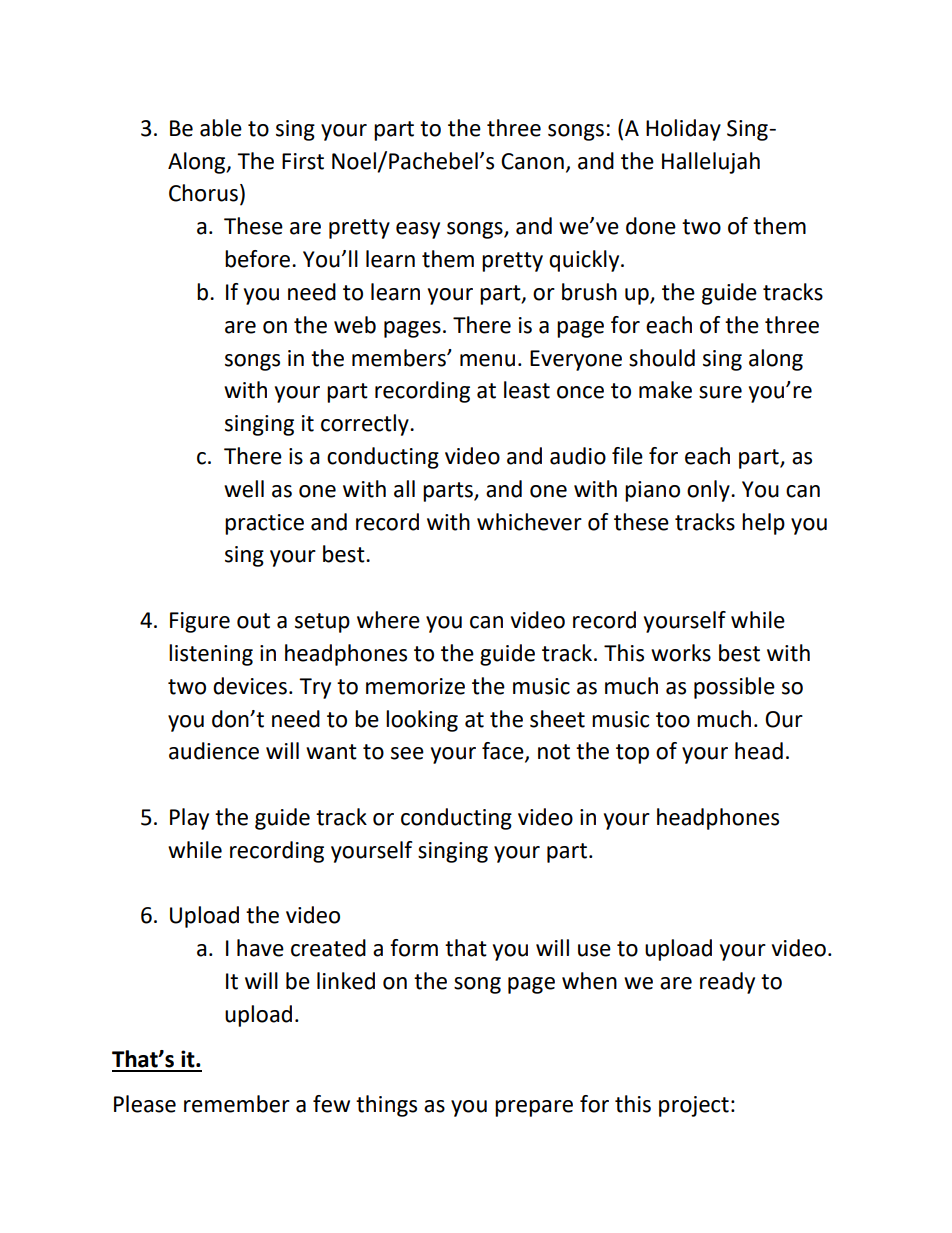 The width and height of the screenshot is (952, 1233). I want to click on Hallelujah, so click(711, 163).
